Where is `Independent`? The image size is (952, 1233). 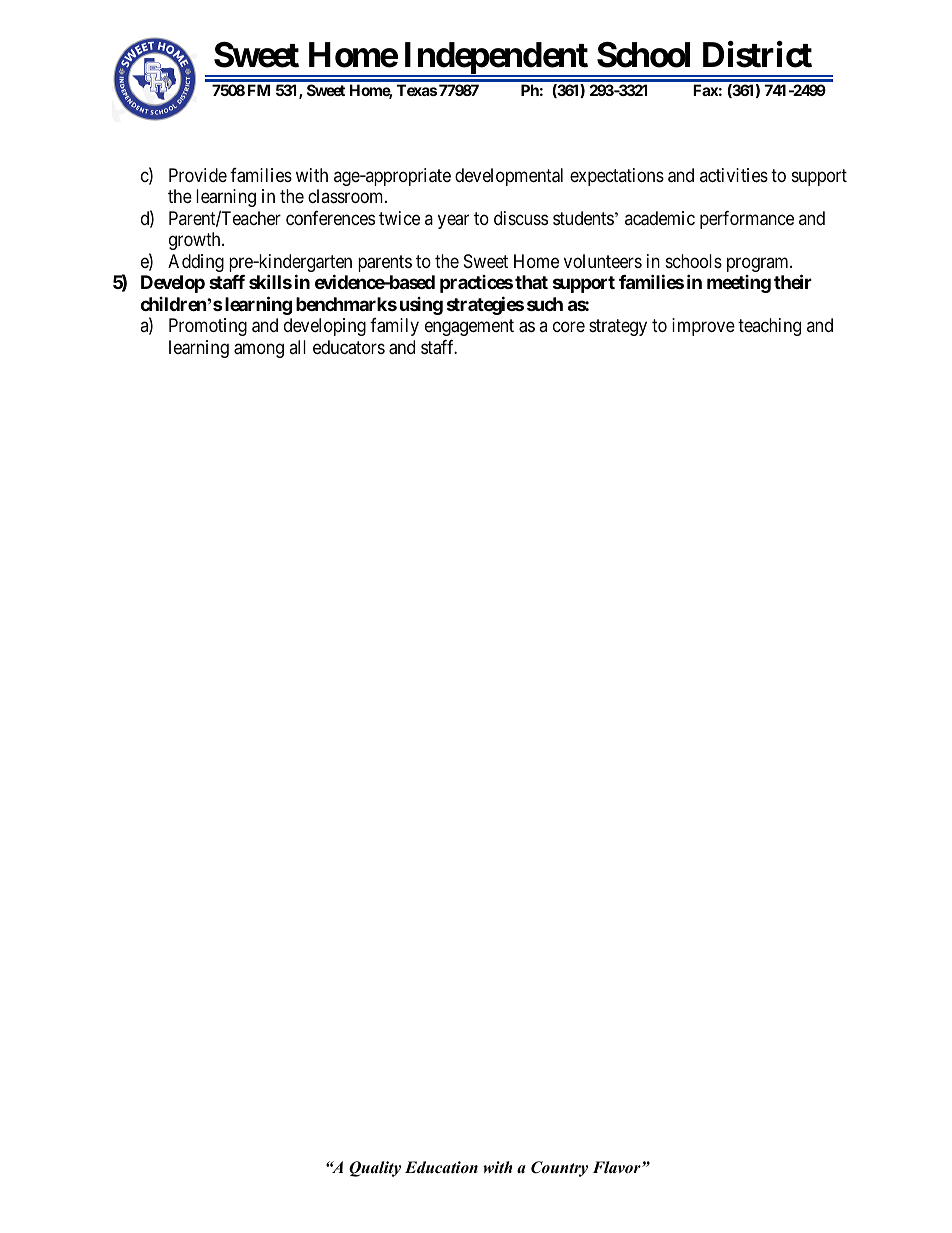 Independent is located at coordinates (496, 59).
